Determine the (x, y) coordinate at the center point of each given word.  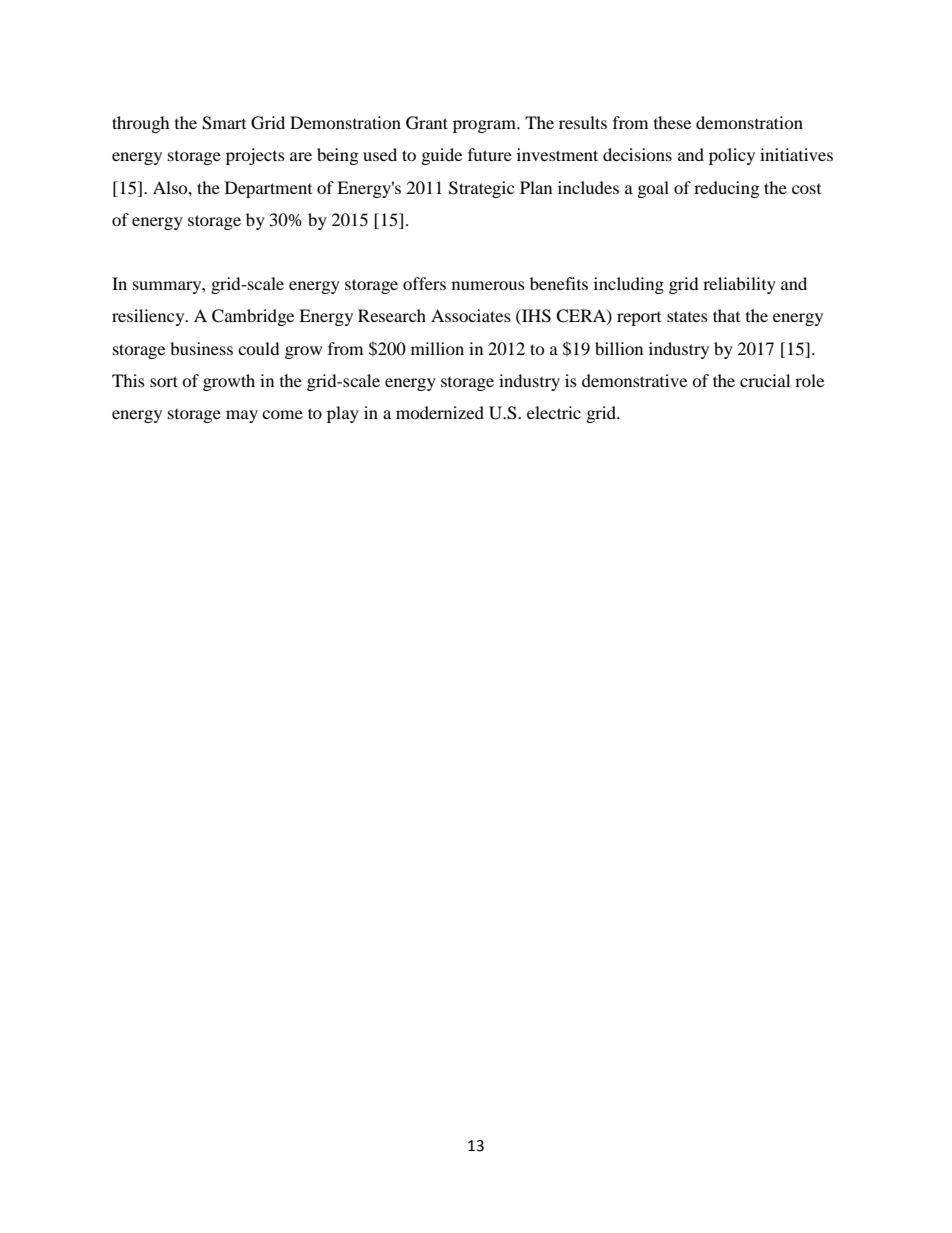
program (485, 126)
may (242, 416)
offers (424, 283)
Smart (224, 123)
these (672, 122)
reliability (739, 285)
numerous (488, 285)
